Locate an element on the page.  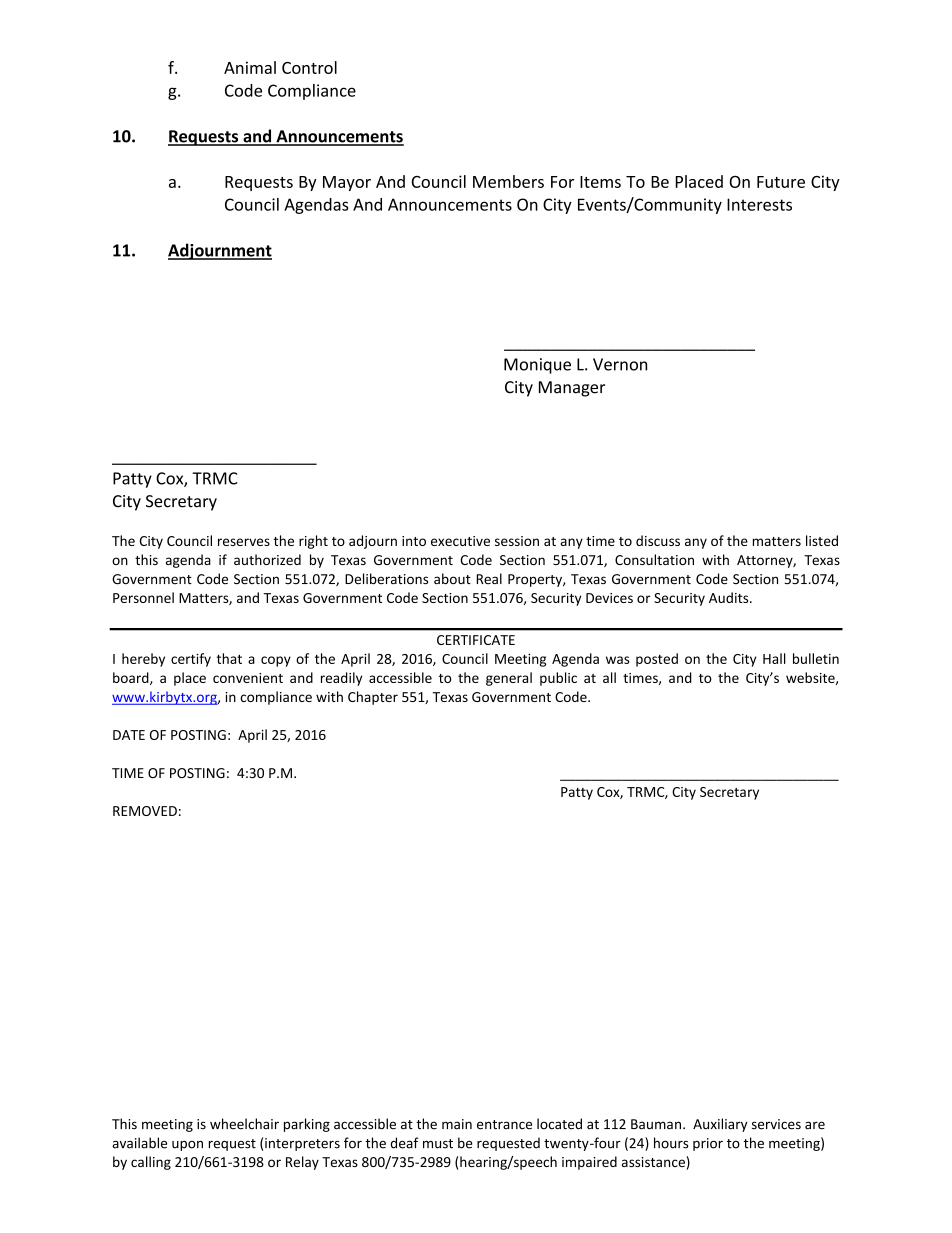
discuss is located at coordinates (658, 540).
